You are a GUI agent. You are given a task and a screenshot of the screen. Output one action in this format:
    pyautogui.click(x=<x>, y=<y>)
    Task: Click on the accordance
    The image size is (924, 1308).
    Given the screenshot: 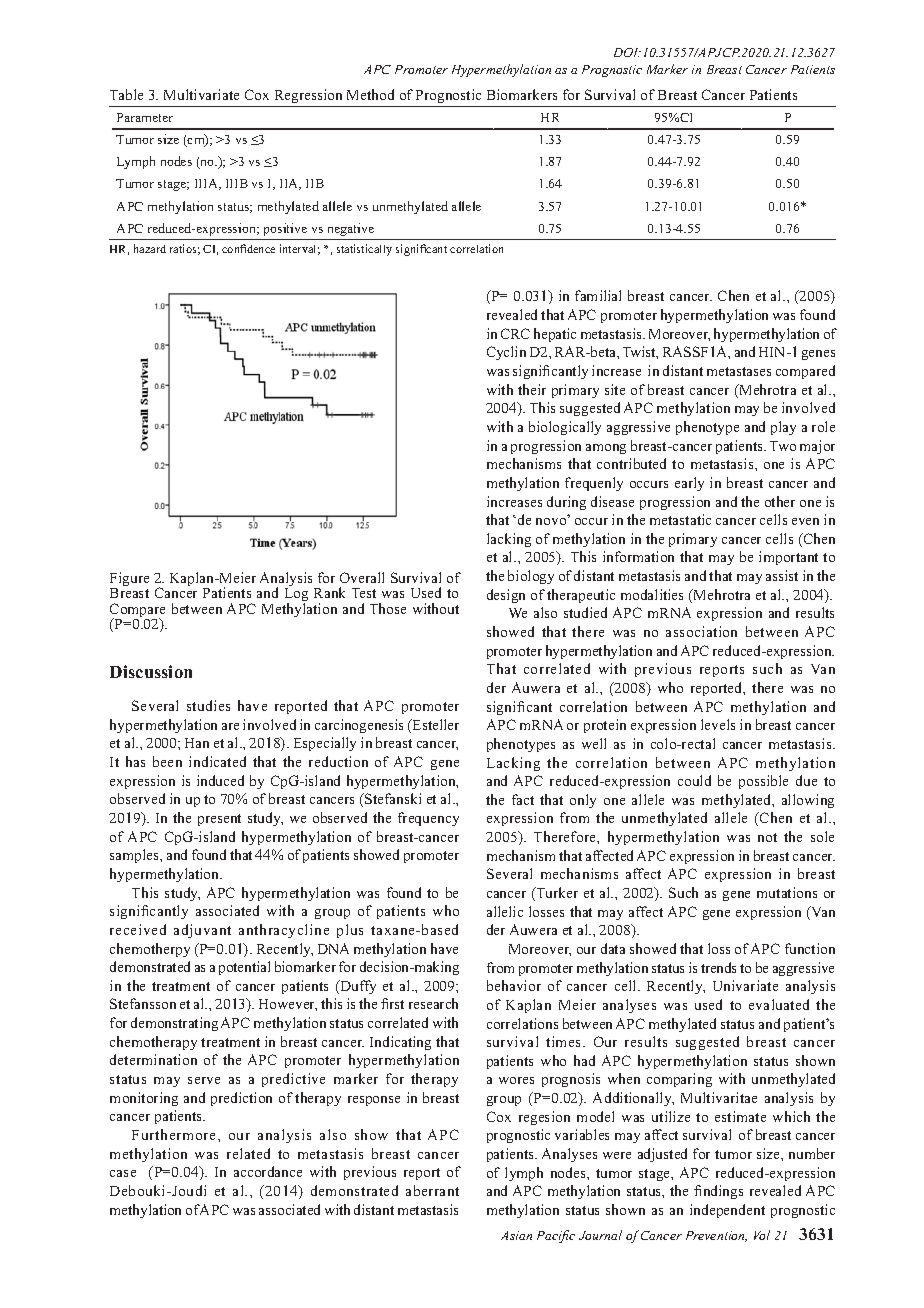 What is the action you would take?
    pyautogui.click(x=268, y=1171)
